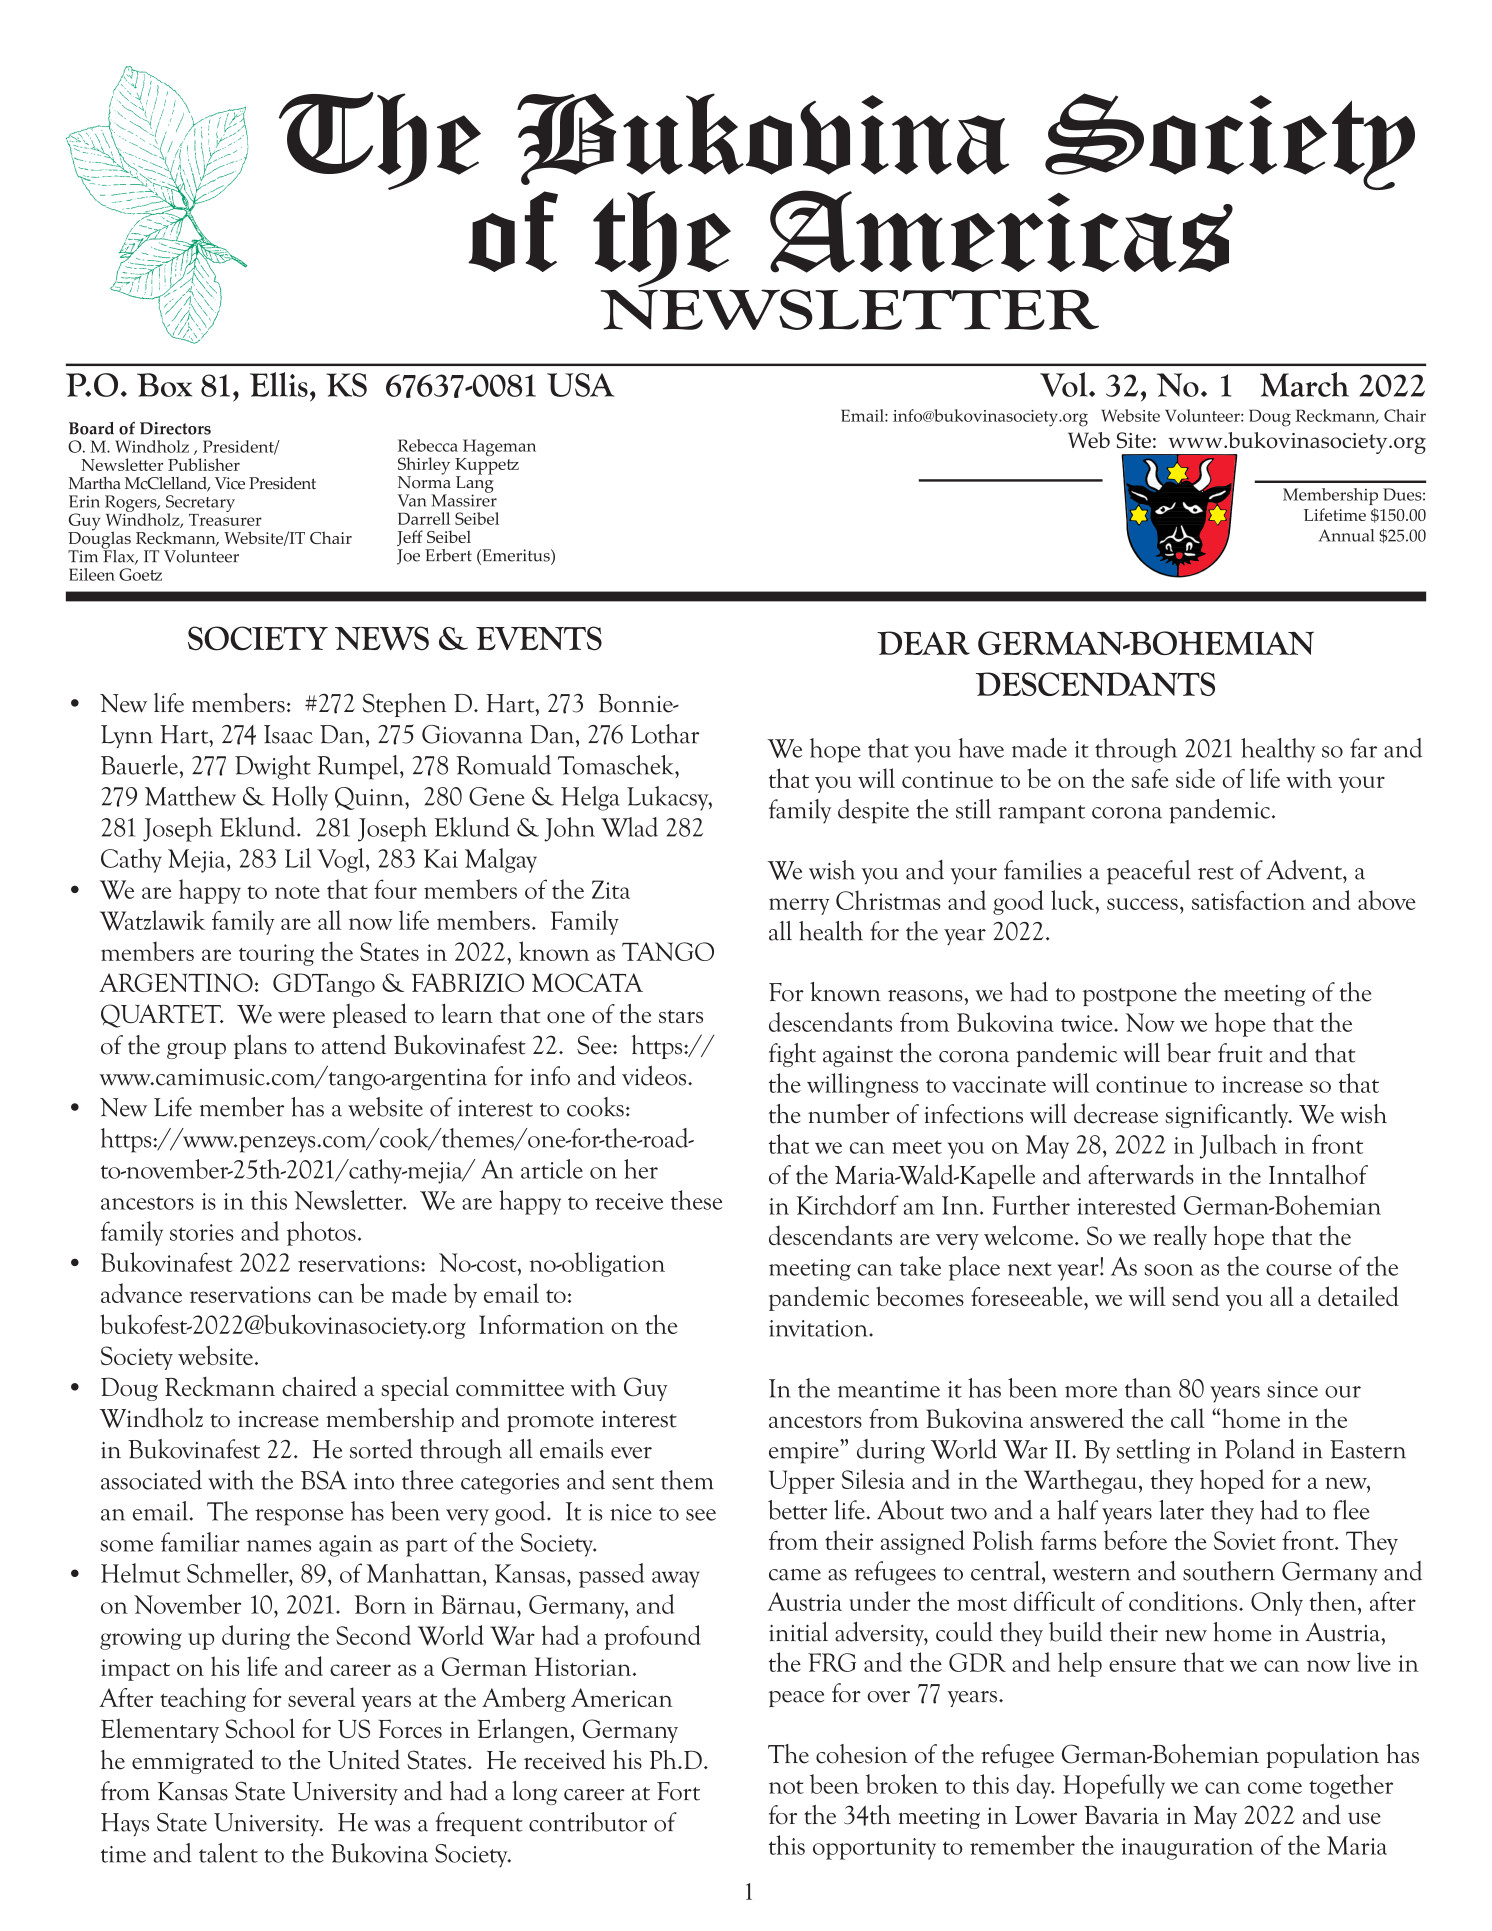  I want to click on Annual, so click(1346, 535).
